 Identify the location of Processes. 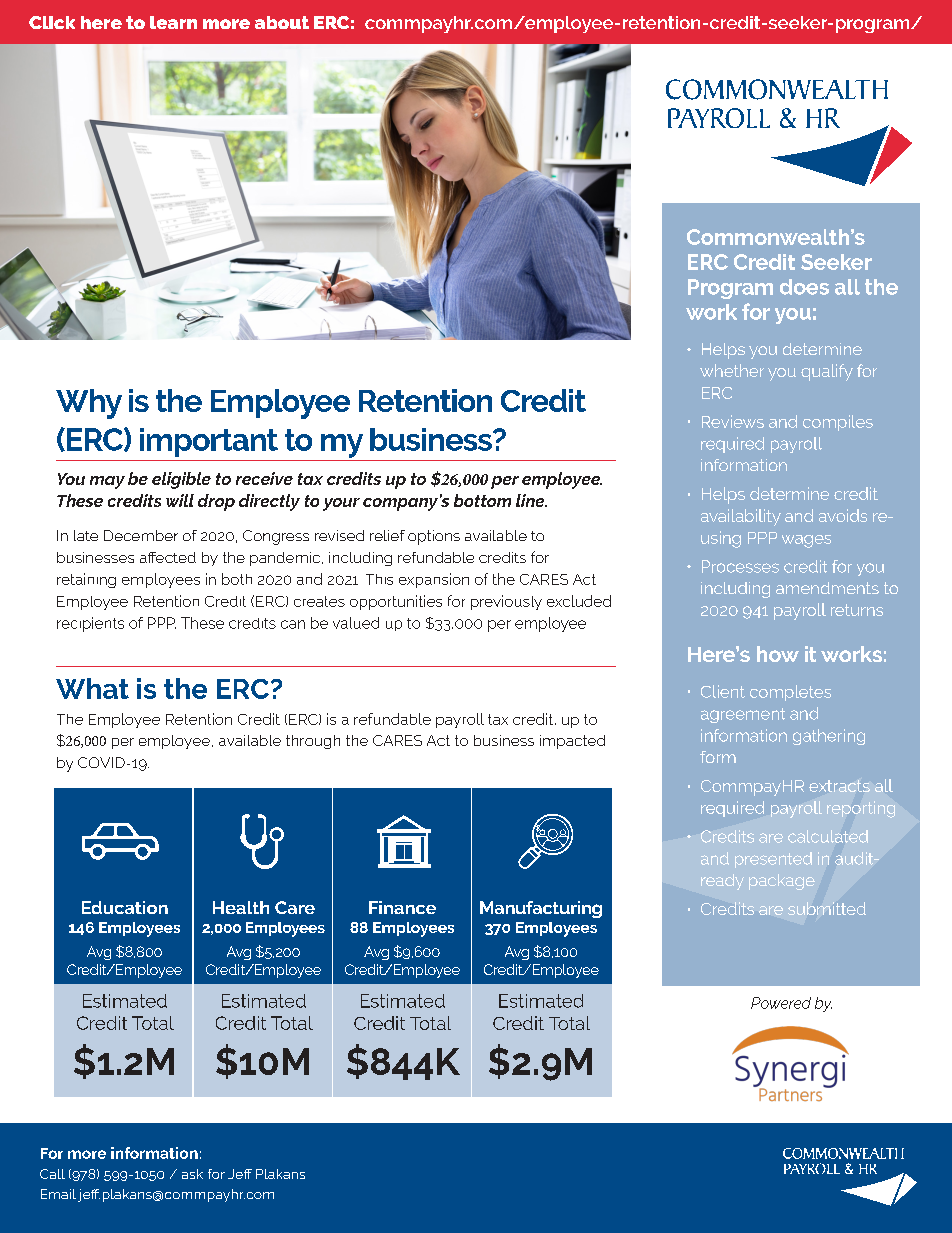
(740, 566).
